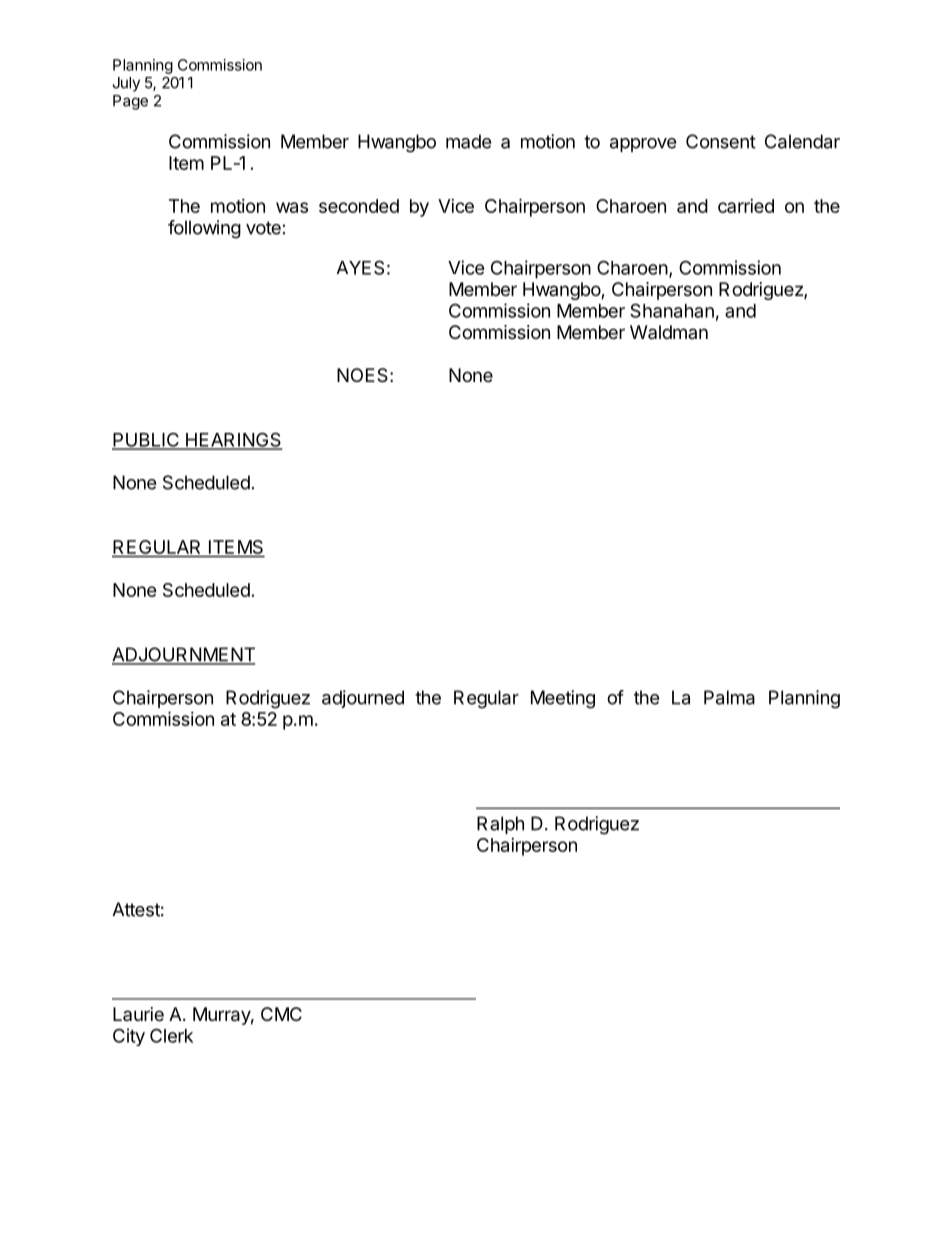  I want to click on Page, so click(130, 102).
